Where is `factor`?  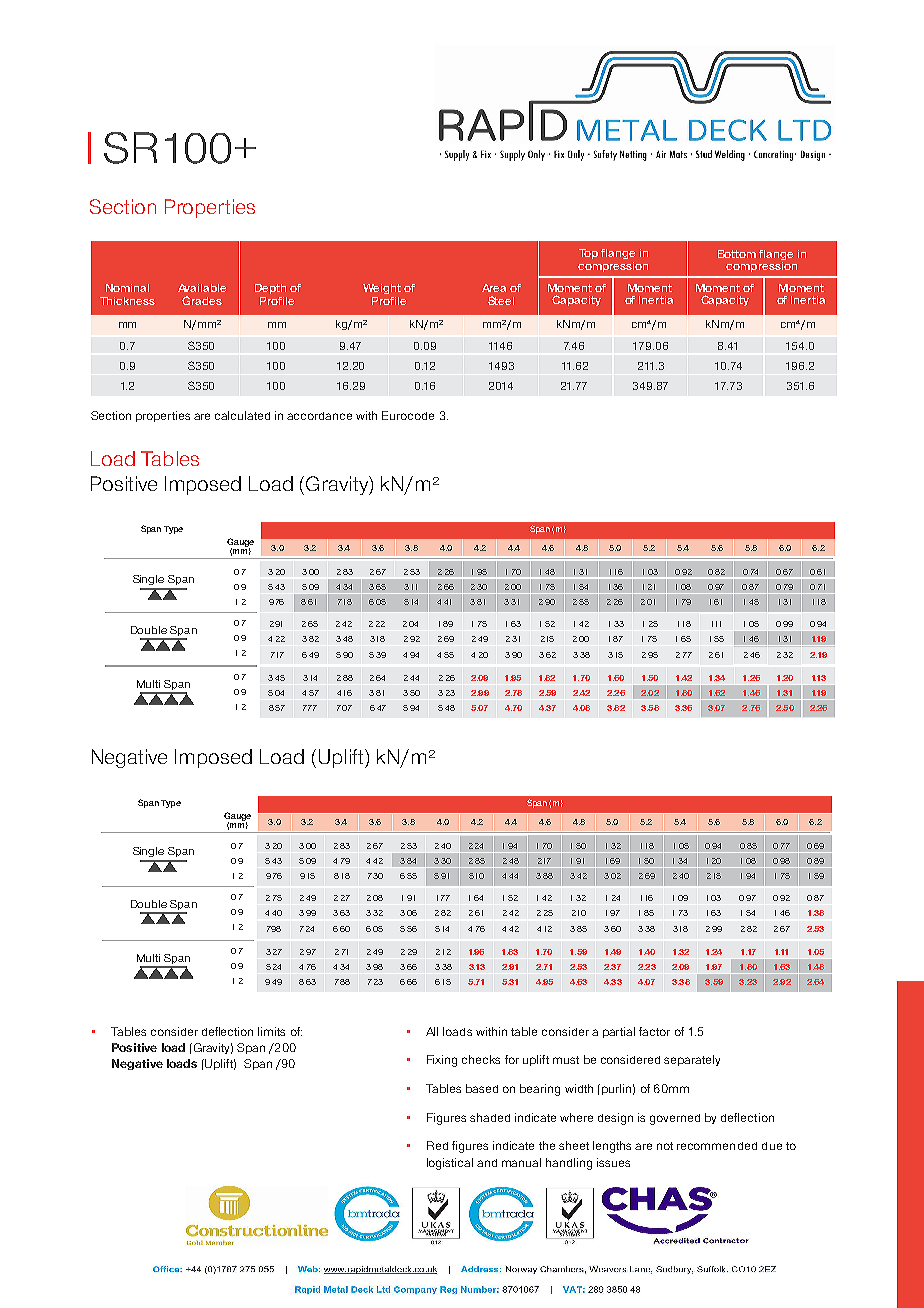 factor is located at coordinates (654, 1031).
